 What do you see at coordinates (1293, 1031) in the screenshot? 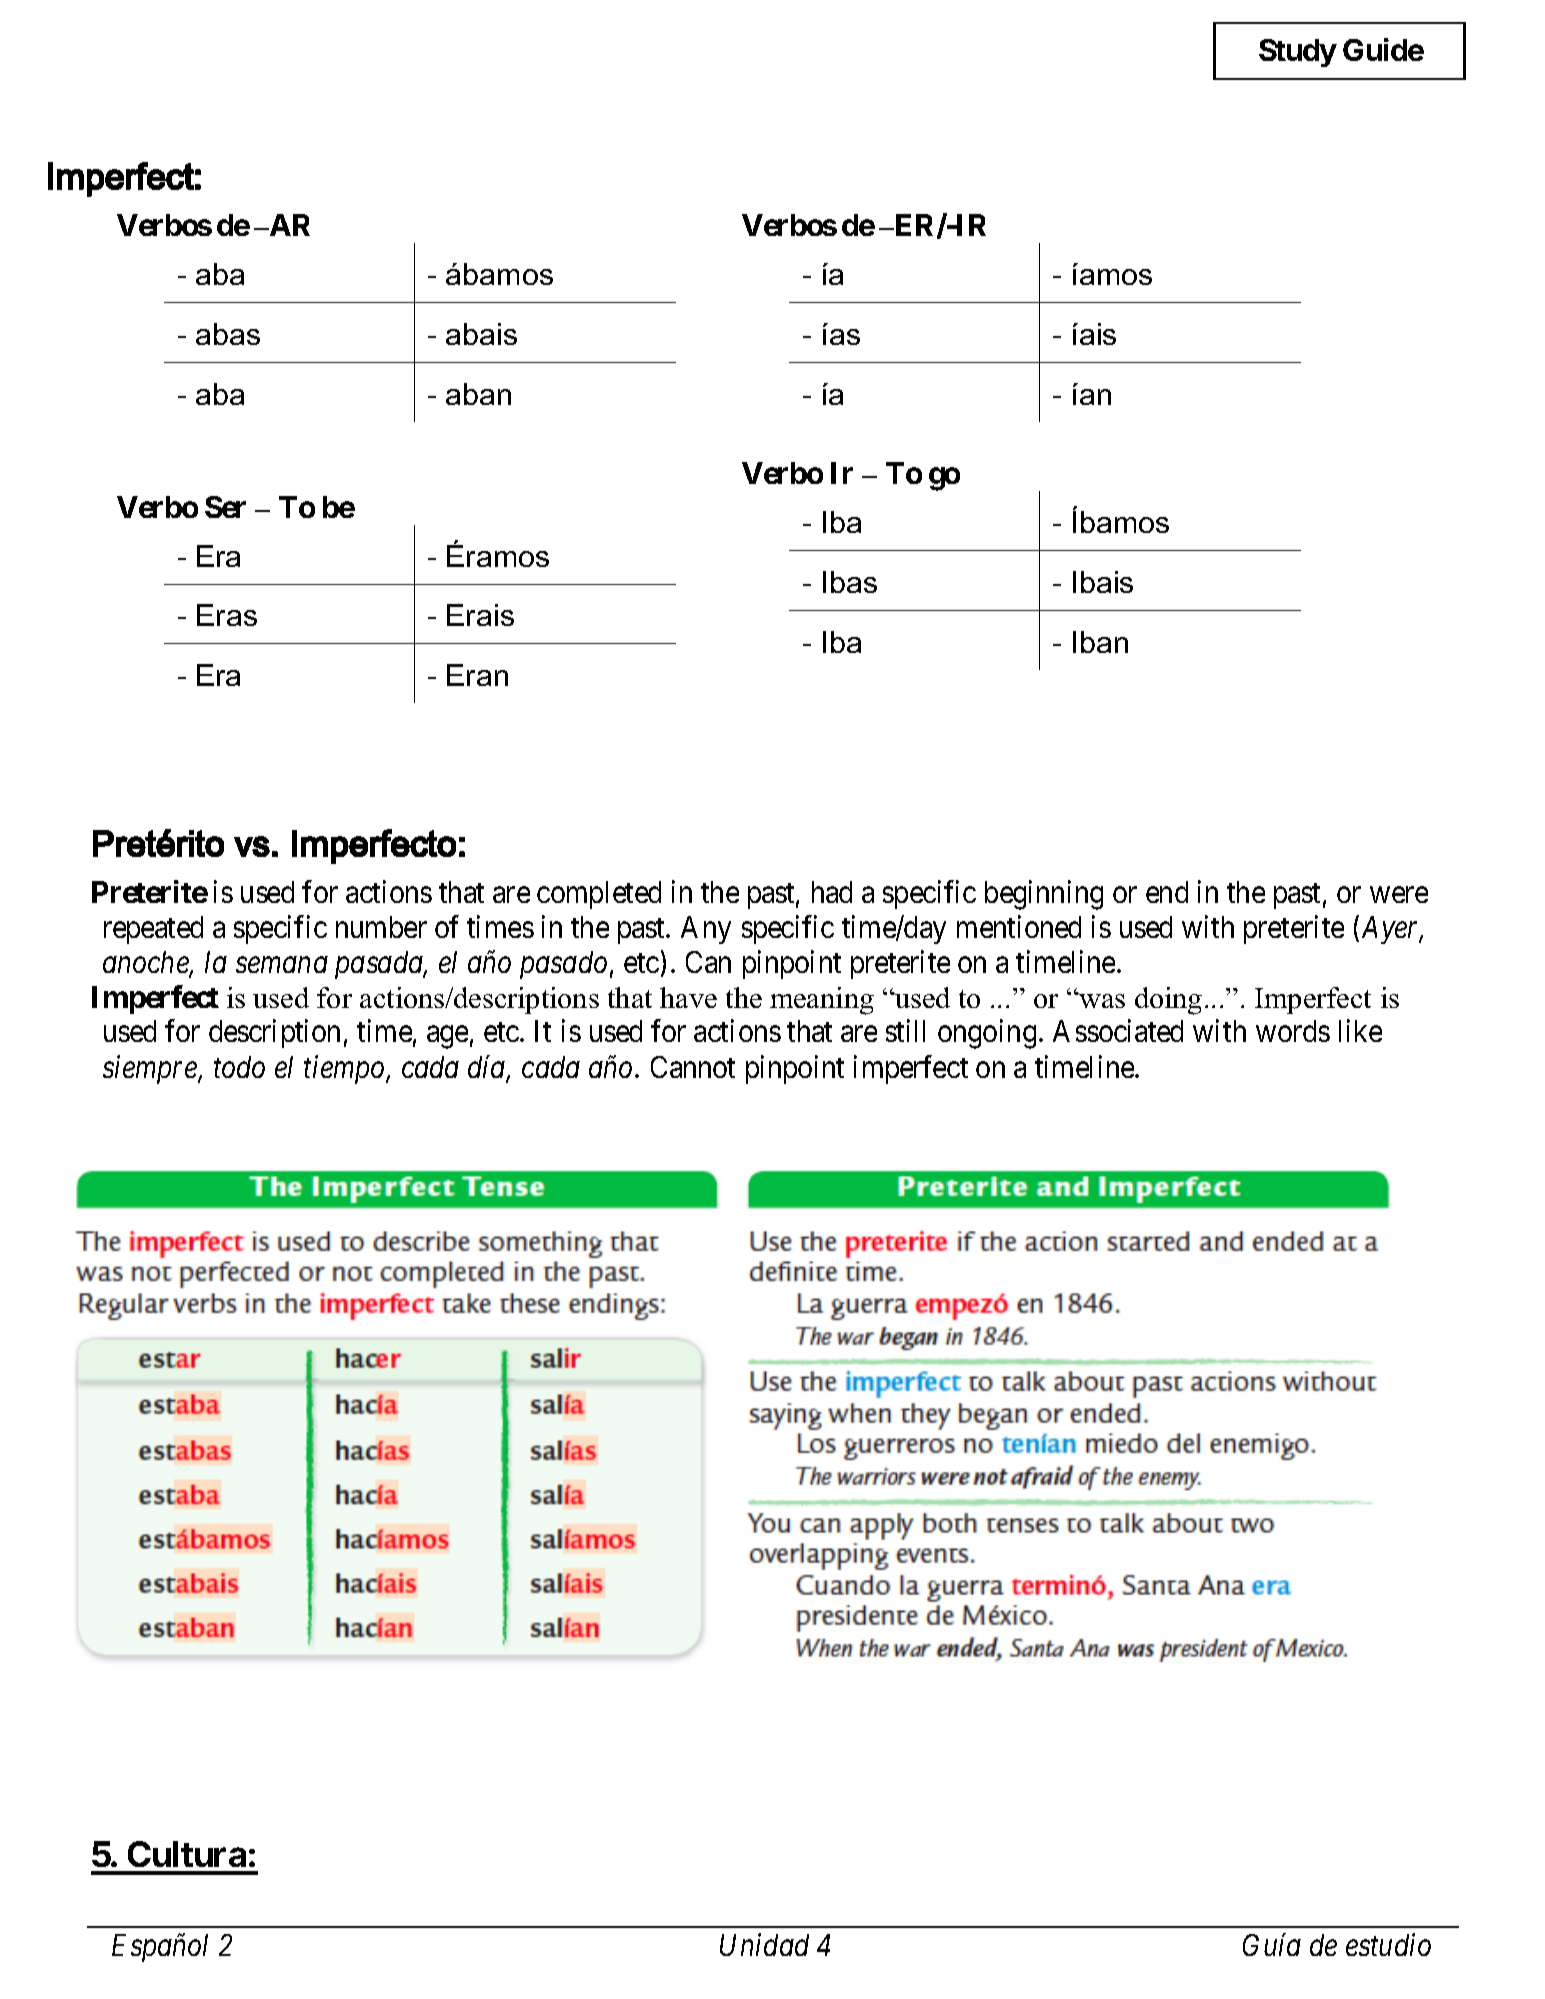
I see `words` at bounding box center [1293, 1031].
